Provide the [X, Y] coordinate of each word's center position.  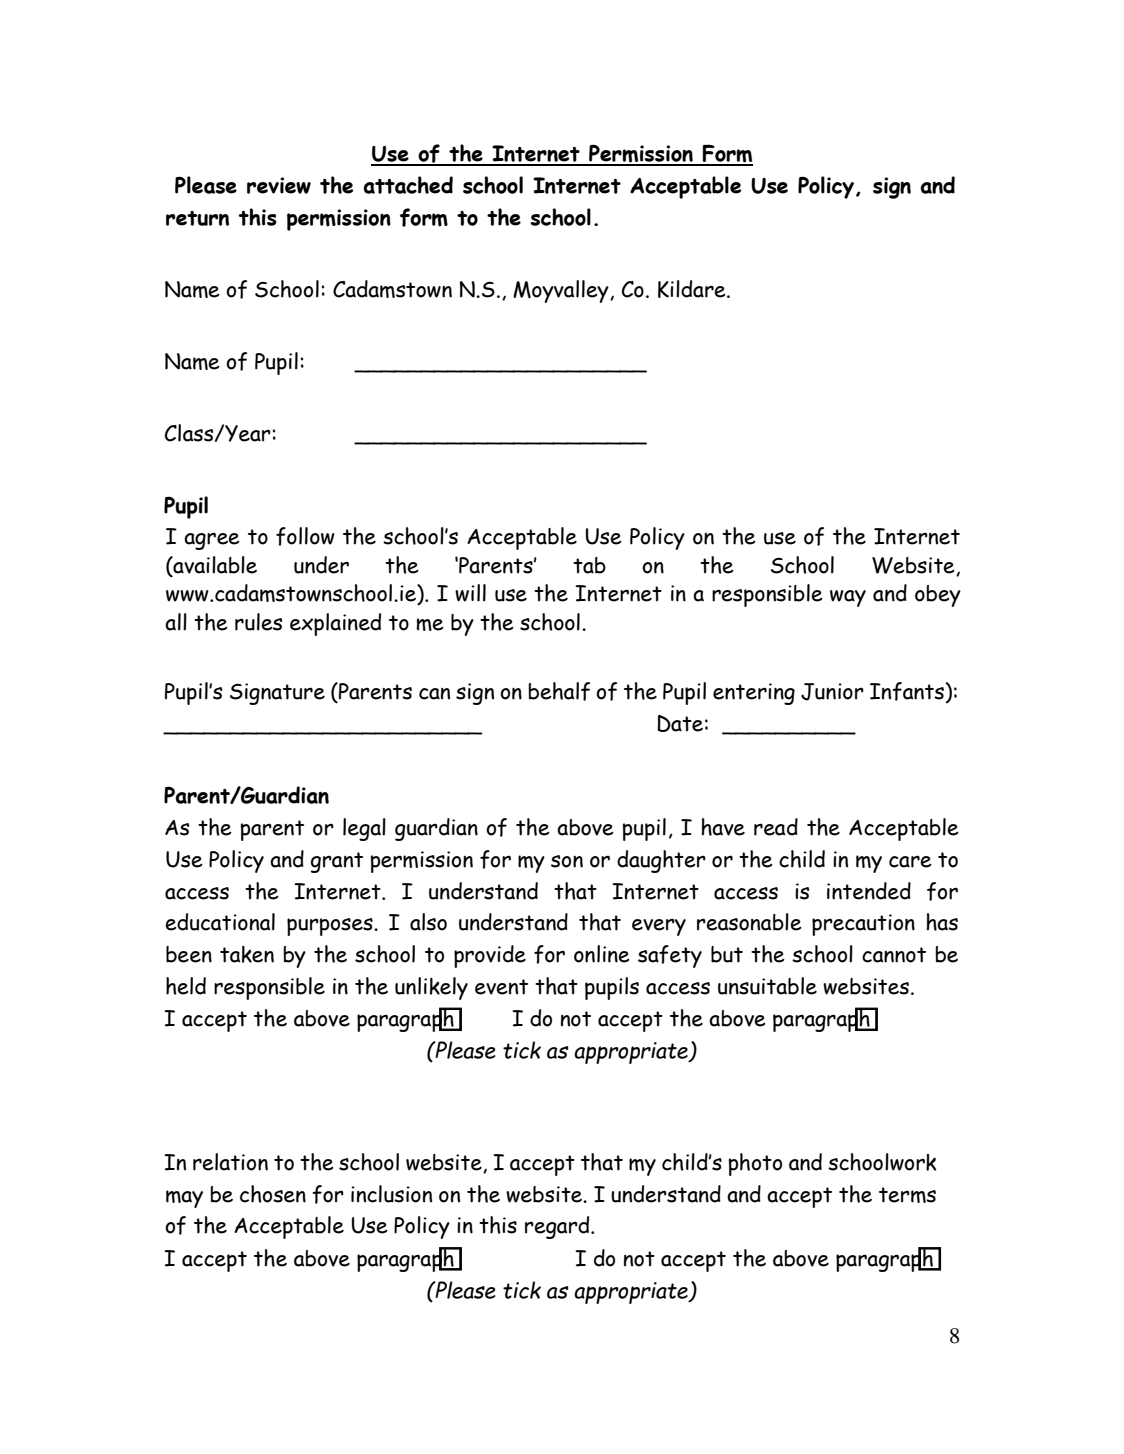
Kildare [693, 289]
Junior [832, 692]
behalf [559, 691]
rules [258, 622]
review [279, 185]
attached [408, 185]
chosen [273, 1194]
